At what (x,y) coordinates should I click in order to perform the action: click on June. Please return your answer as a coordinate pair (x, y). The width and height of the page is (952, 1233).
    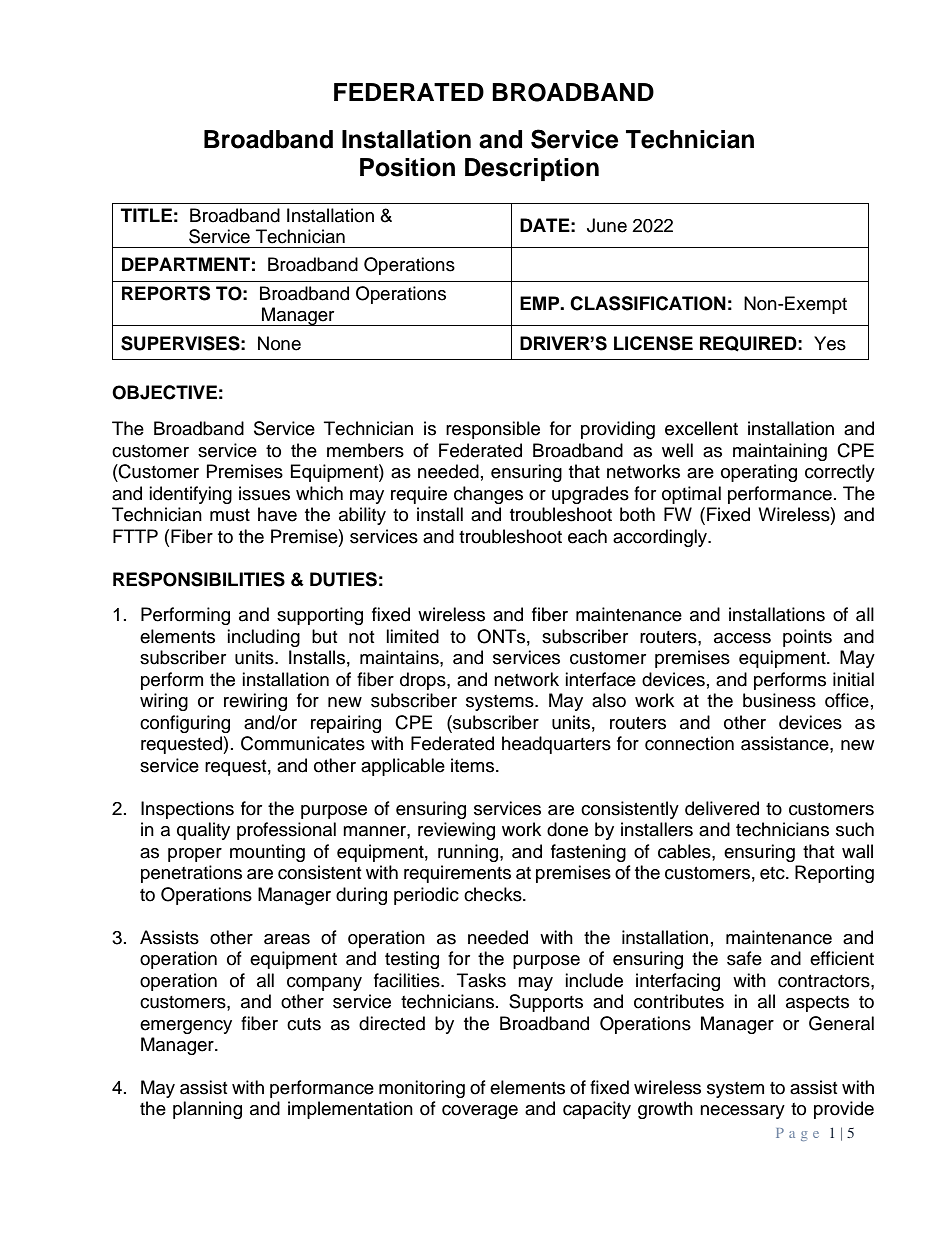
    Looking at the image, I should click on (607, 225).
